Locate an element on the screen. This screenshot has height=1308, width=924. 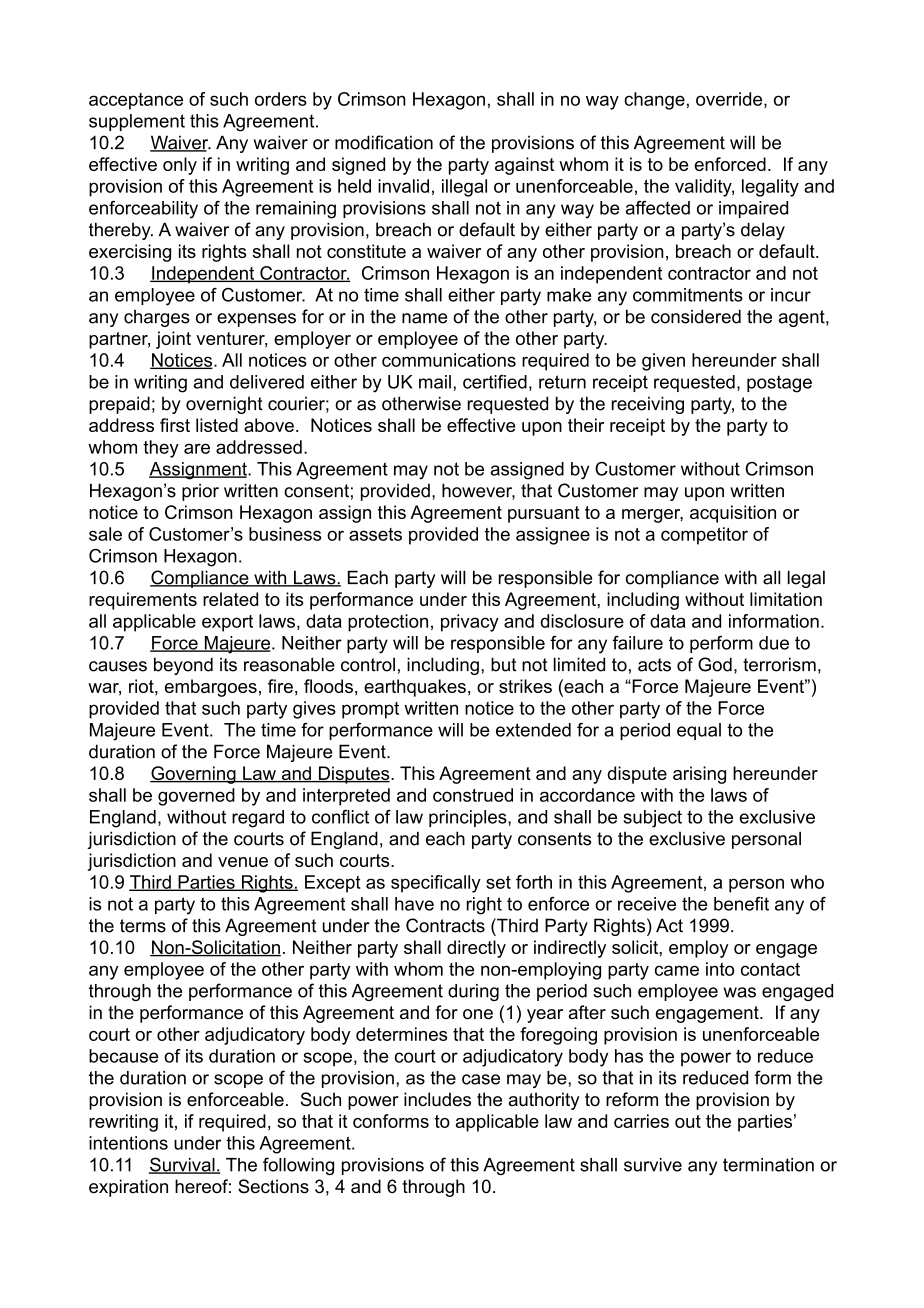
governed is located at coordinates (196, 797).
